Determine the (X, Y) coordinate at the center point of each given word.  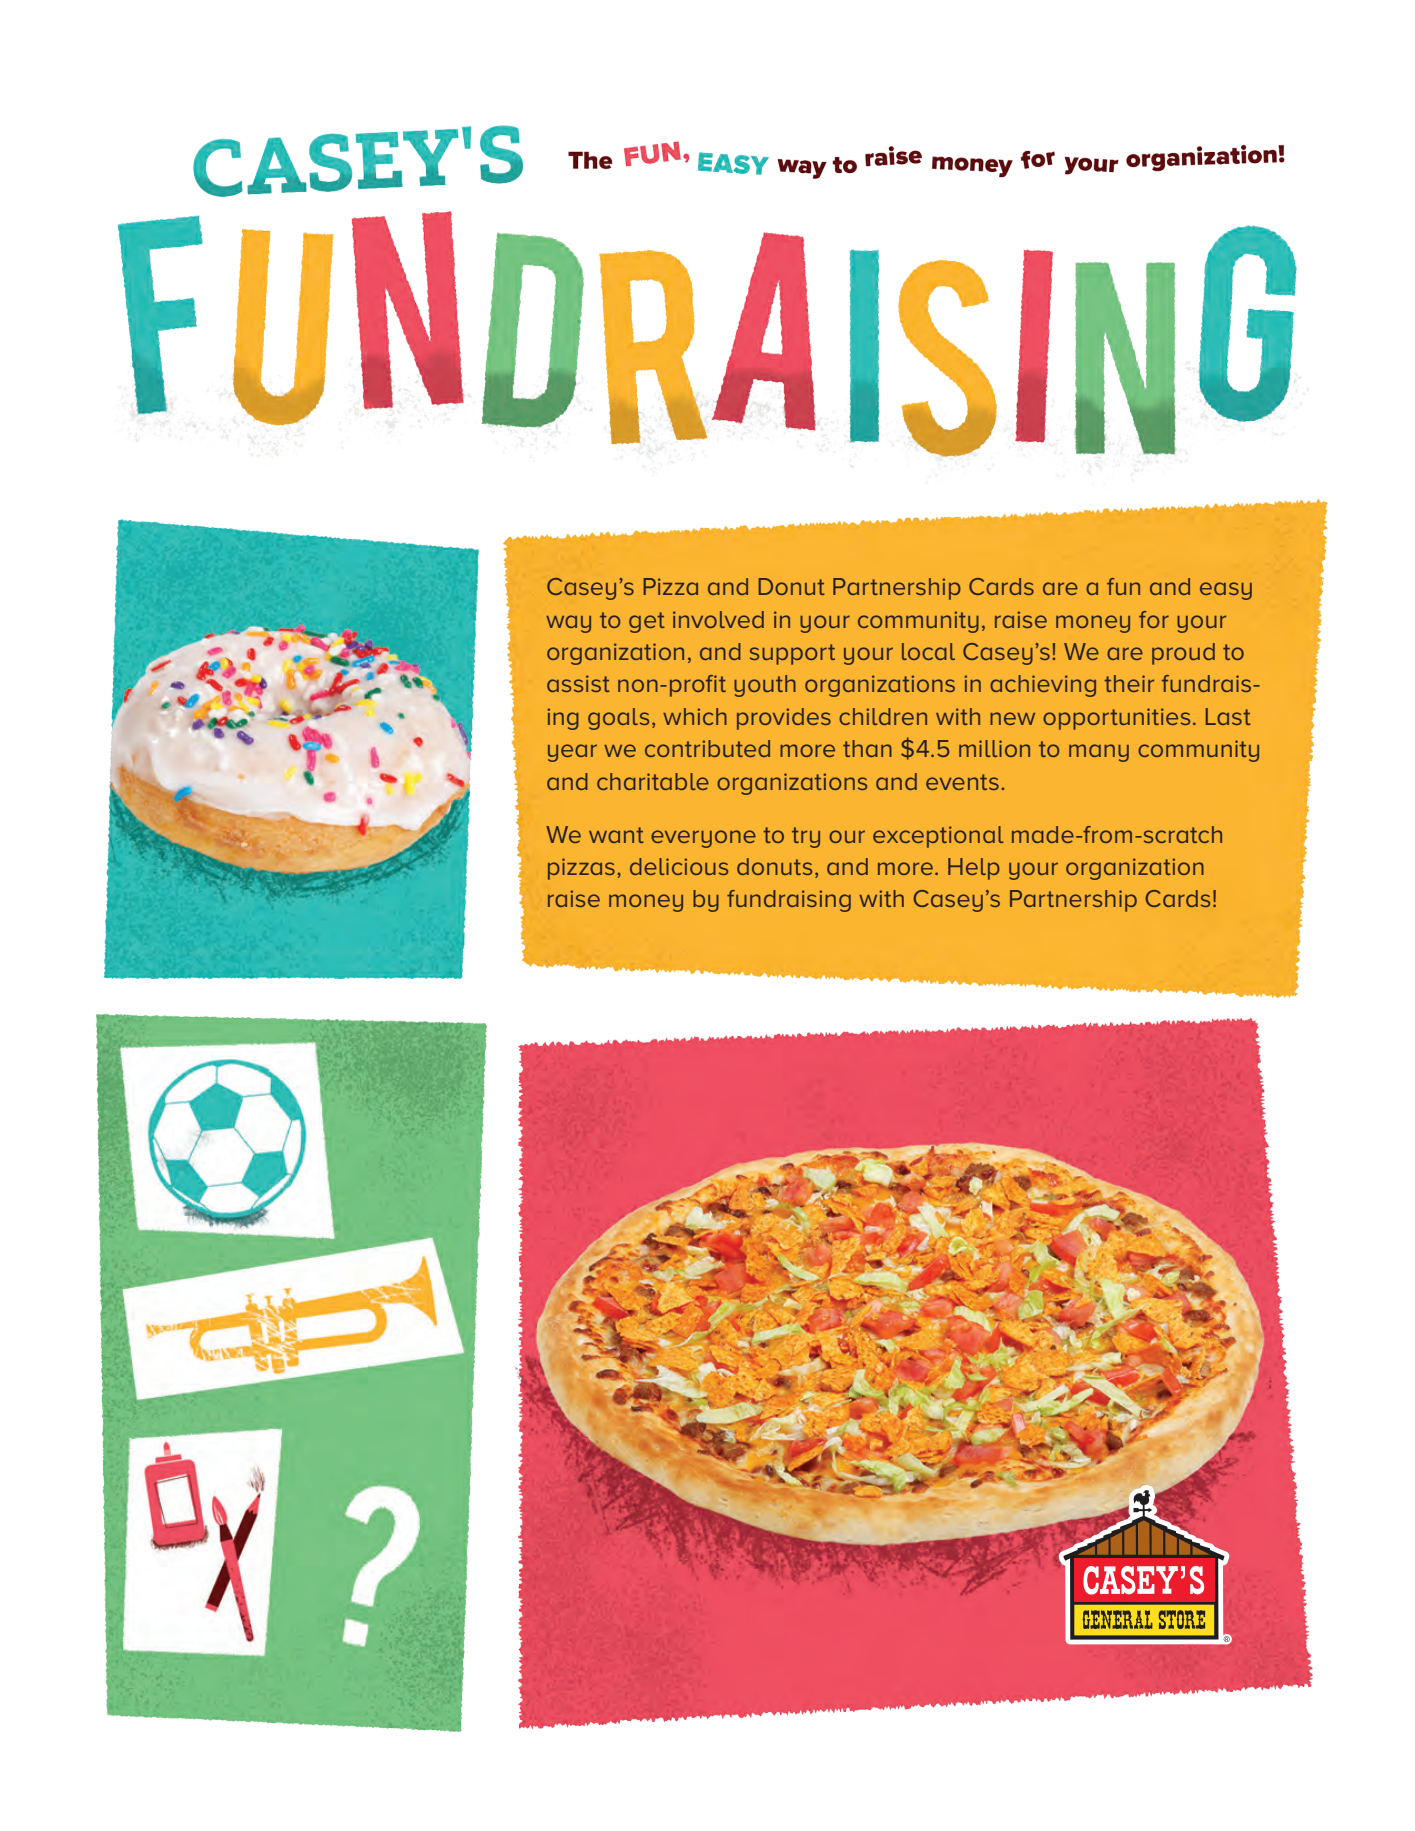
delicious (679, 866)
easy (1226, 591)
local (928, 651)
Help (974, 869)
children (883, 716)
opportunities (1116, 719)
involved (718, 619)
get (647, 622)
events (962, 782)
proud (1183, 654)
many (1099, 753)
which (695, 716)
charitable (653, 781)
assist (578, 683)
